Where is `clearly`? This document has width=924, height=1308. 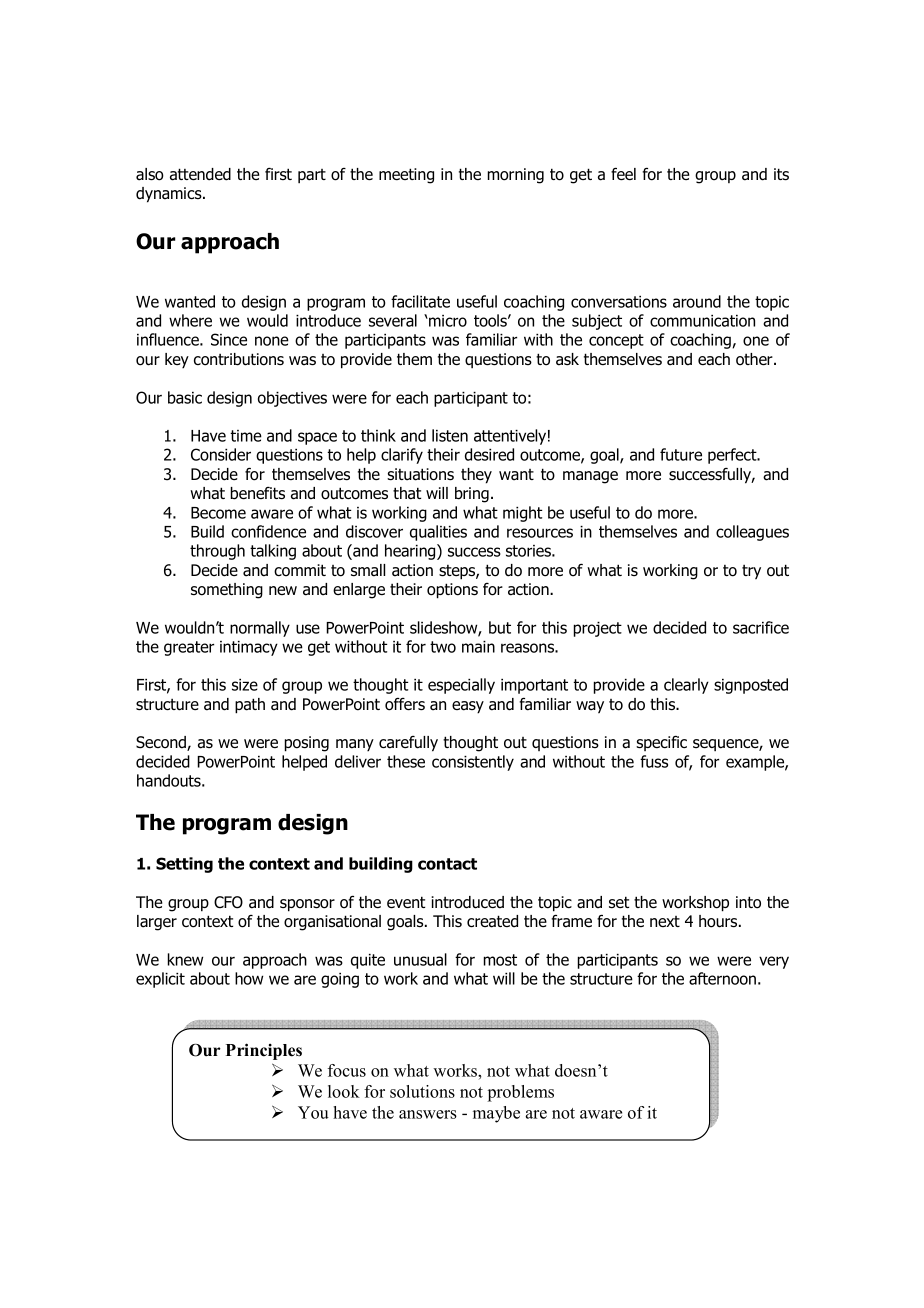 clearly is located at coordinates (686, 686).
